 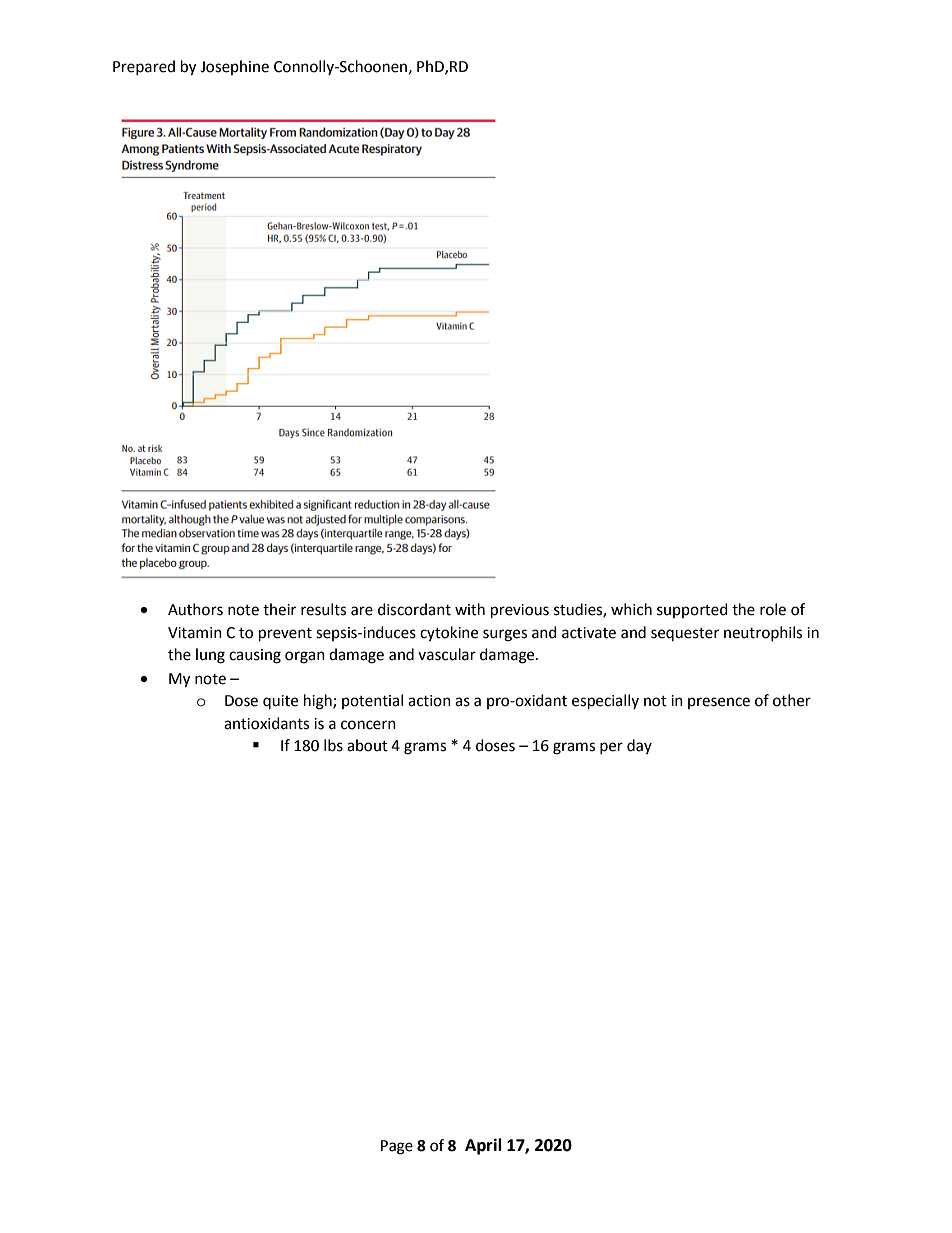 What do you see at coordinates (144, 67) in the screenshot?
I see `Prepared` at bounding box center [144, 67].
